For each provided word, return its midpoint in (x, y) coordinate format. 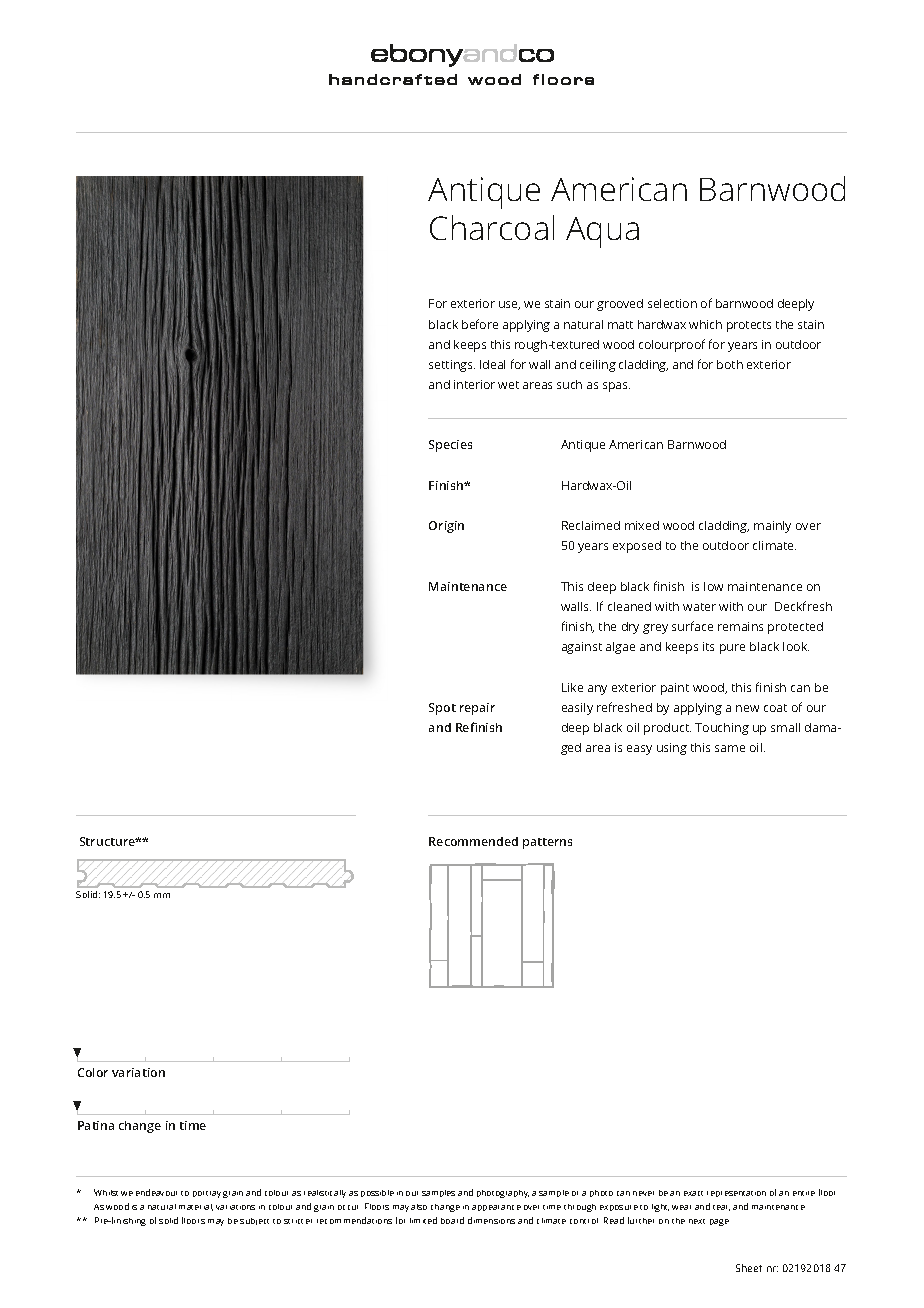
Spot (442, 709)
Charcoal (492, 227)
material (196, 1207)
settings (452, 366)
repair (477, 709)
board (452, 1220)
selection (672, 303)
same (730, 748)
